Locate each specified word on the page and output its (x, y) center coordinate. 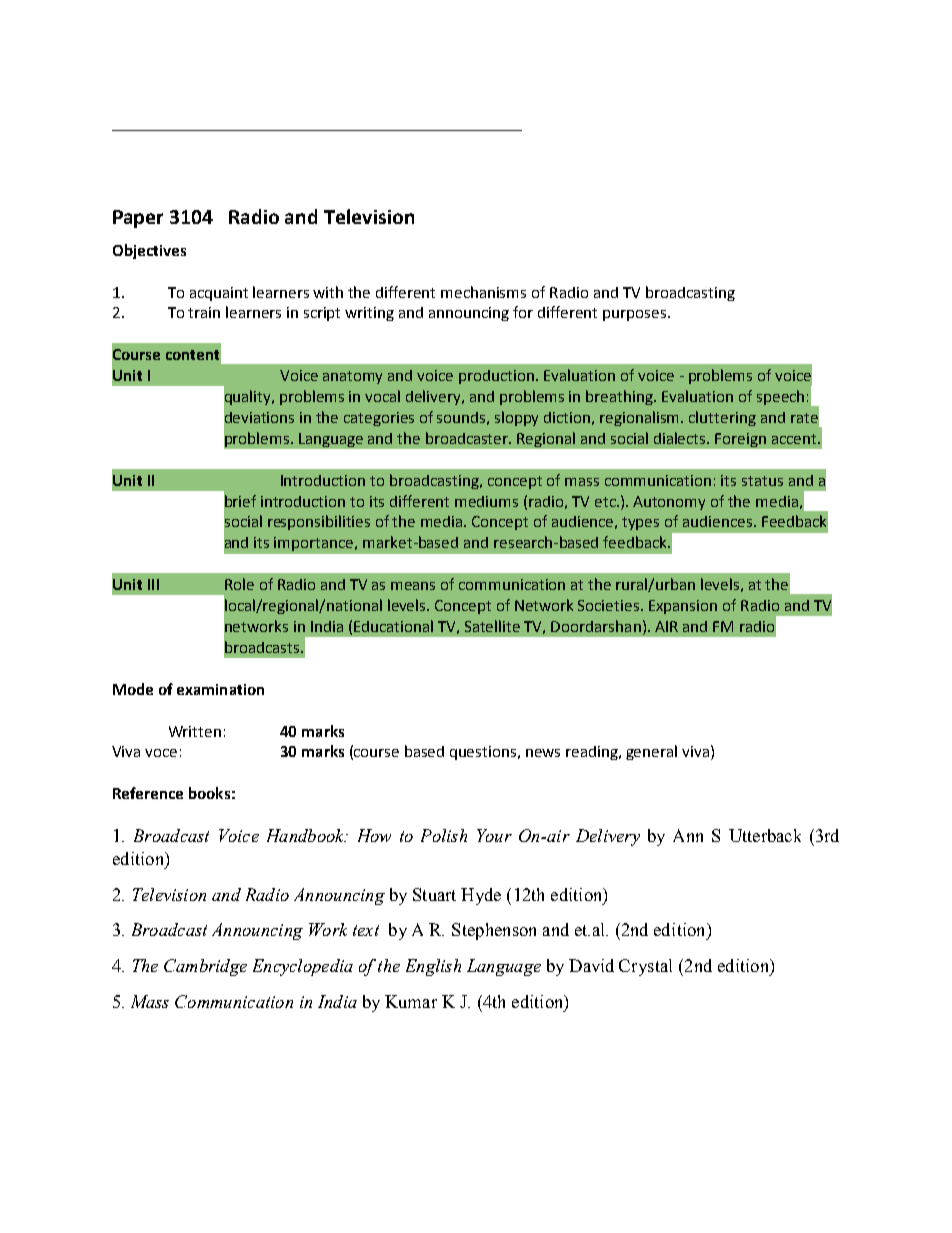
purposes (636, 315)
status (762, 481)
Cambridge (205, 967)
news (543, 753)
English (433, 967)
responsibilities (319, 522)
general (651, 752)
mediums (486, 501)
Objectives (149, 251)
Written (195, 731)
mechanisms (483, 292)
